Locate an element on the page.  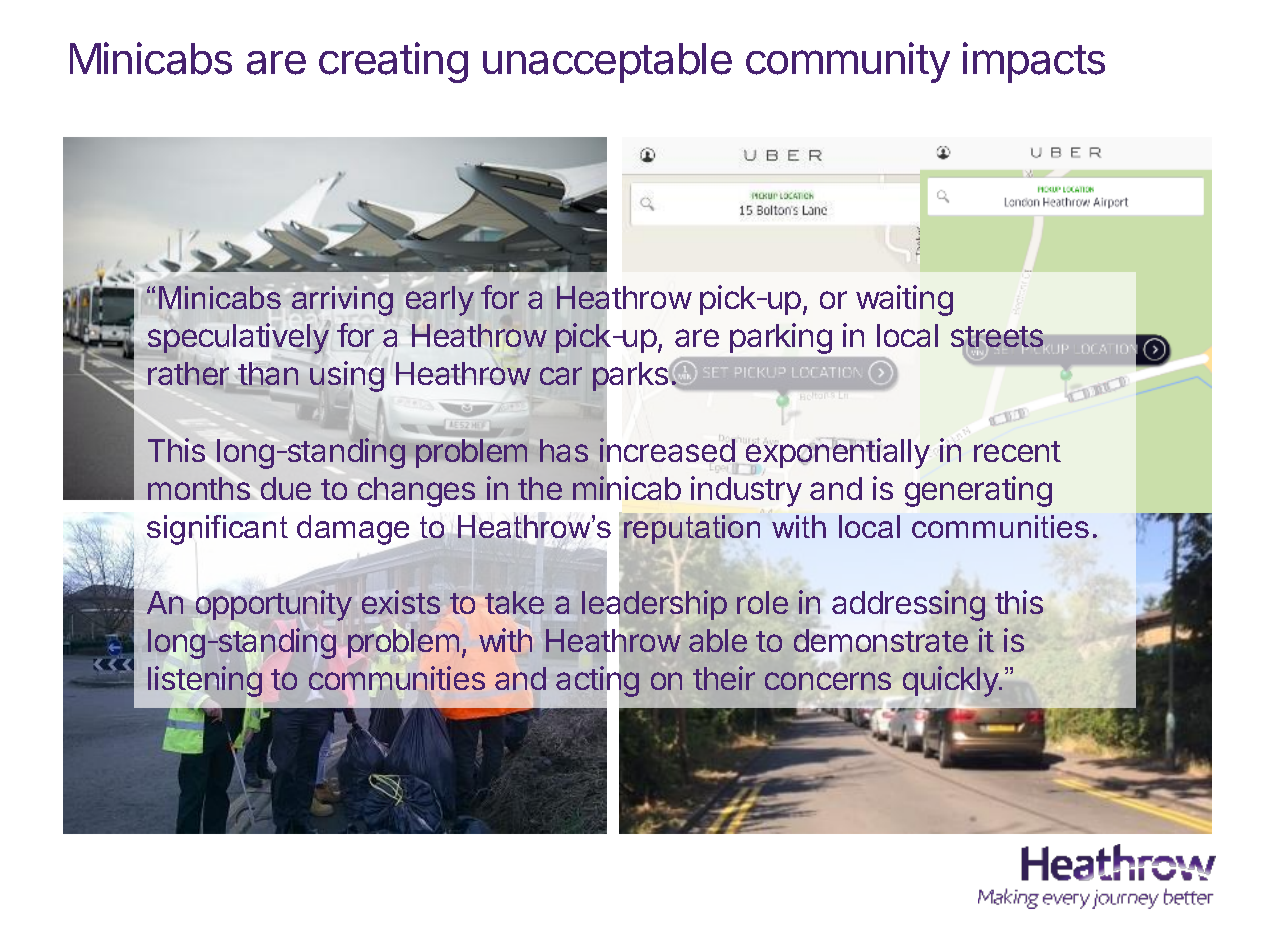
quickly is located at coordinates (951, 682).
